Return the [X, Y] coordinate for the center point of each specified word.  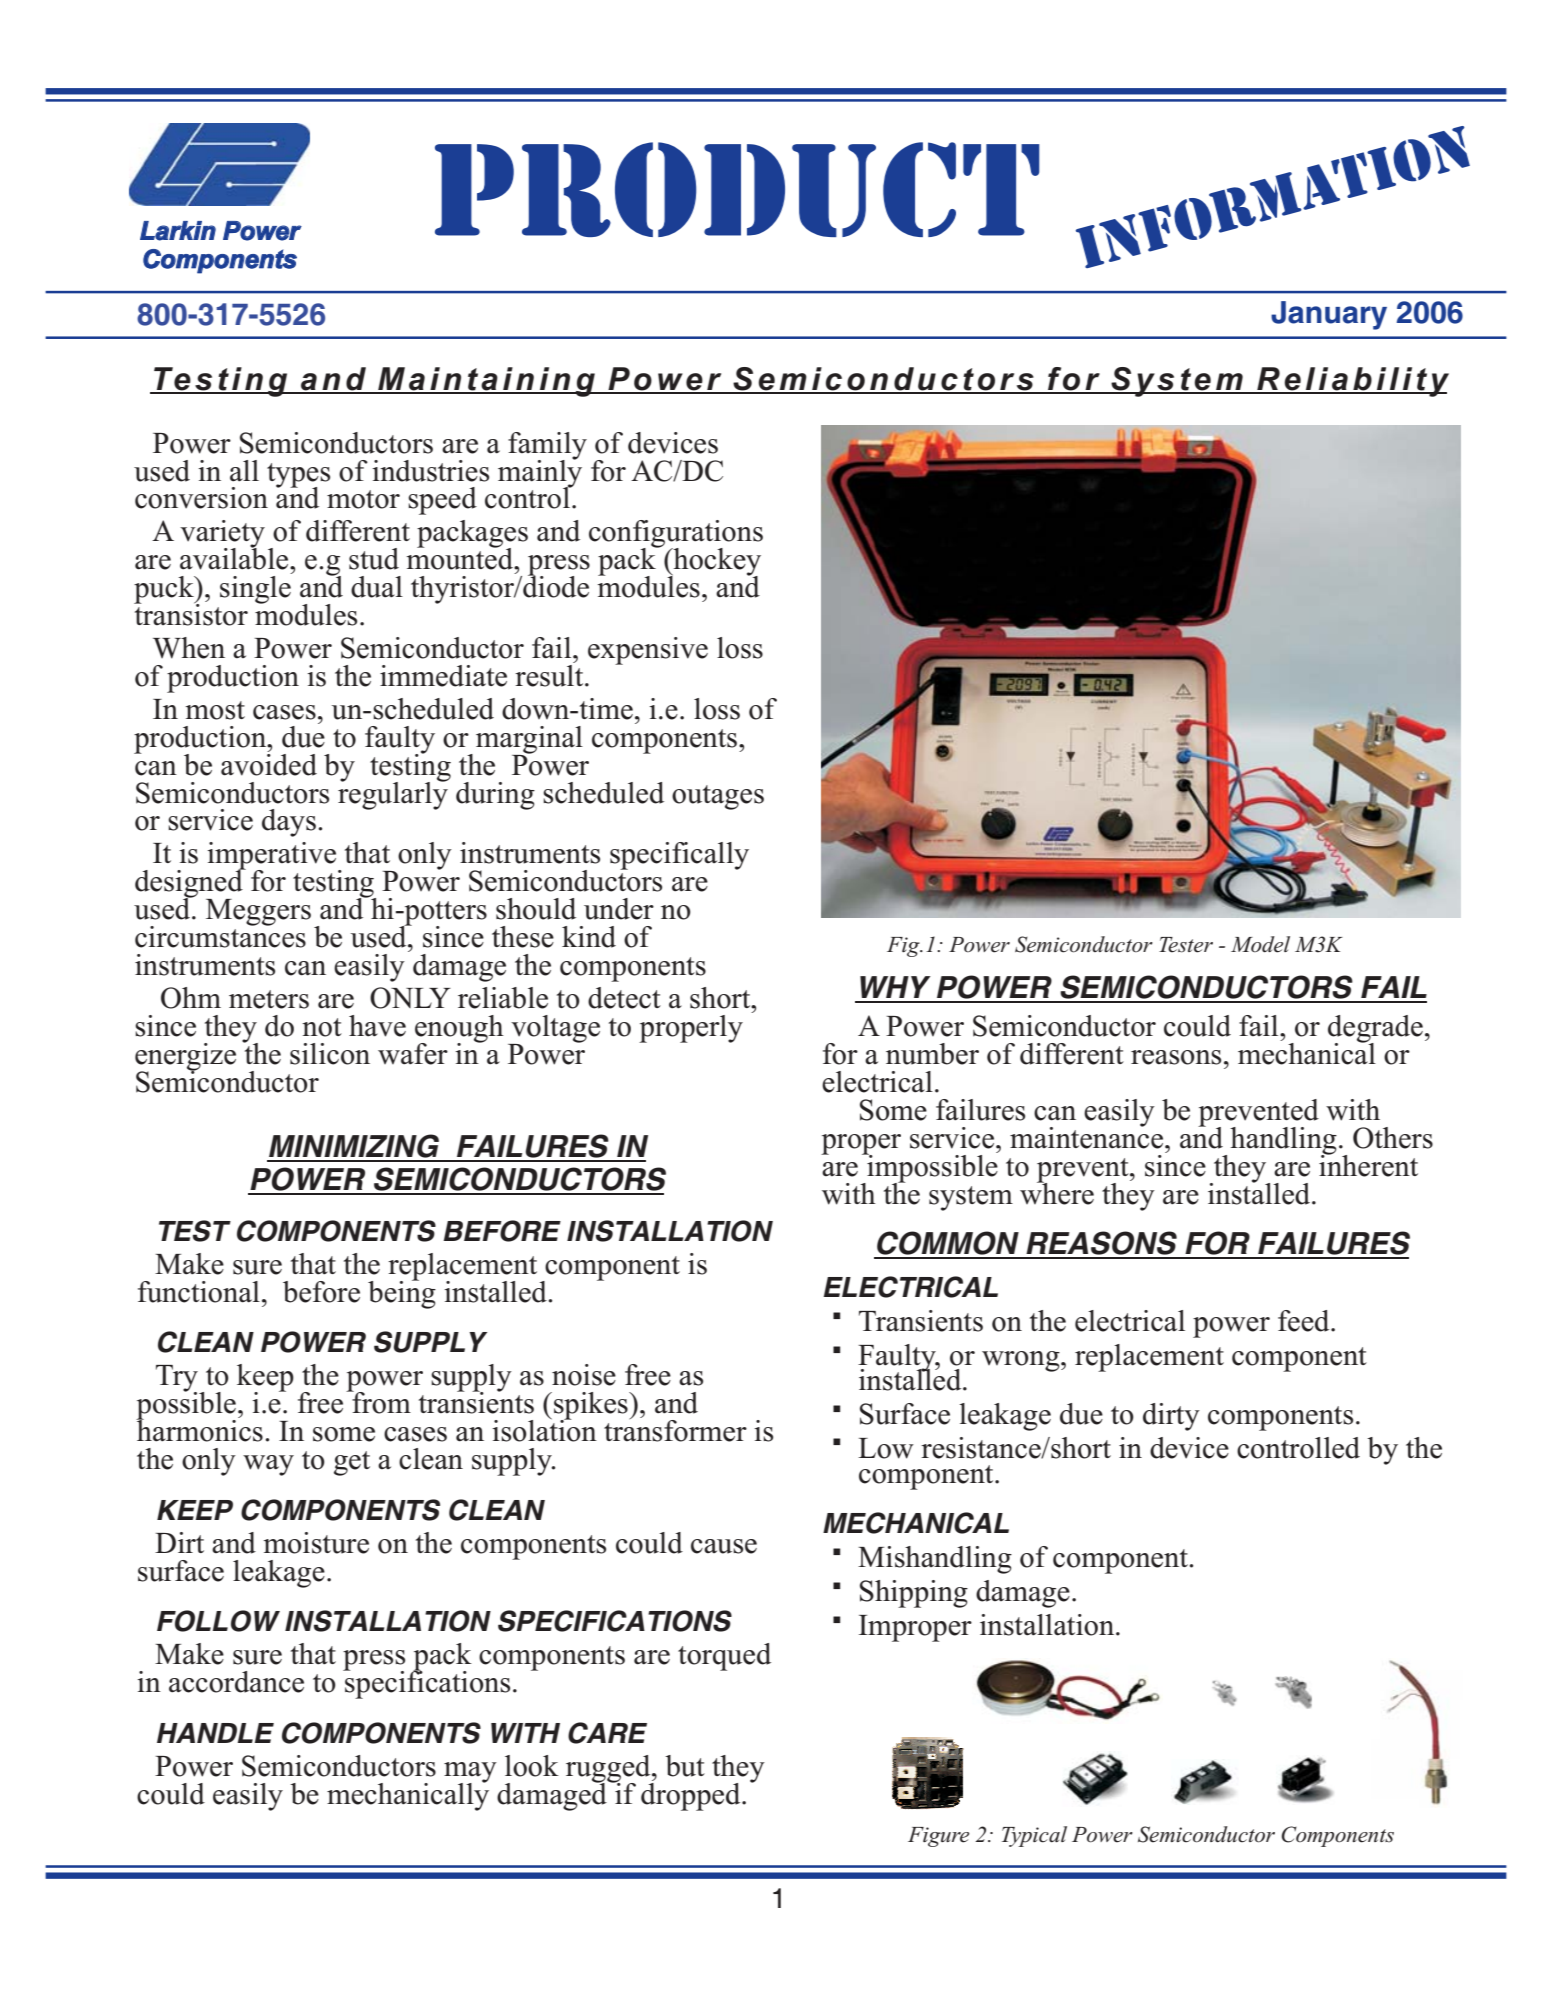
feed [1305, 1321]
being [402, 1293]
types [298, 476]
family [547, 447]
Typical [1034, 1836]
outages [718, 797]
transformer [675, 1430]
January [1329, 315]
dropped [692, 1795]
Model [1260, 944]
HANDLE [215, 1733]
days [289, 823]
